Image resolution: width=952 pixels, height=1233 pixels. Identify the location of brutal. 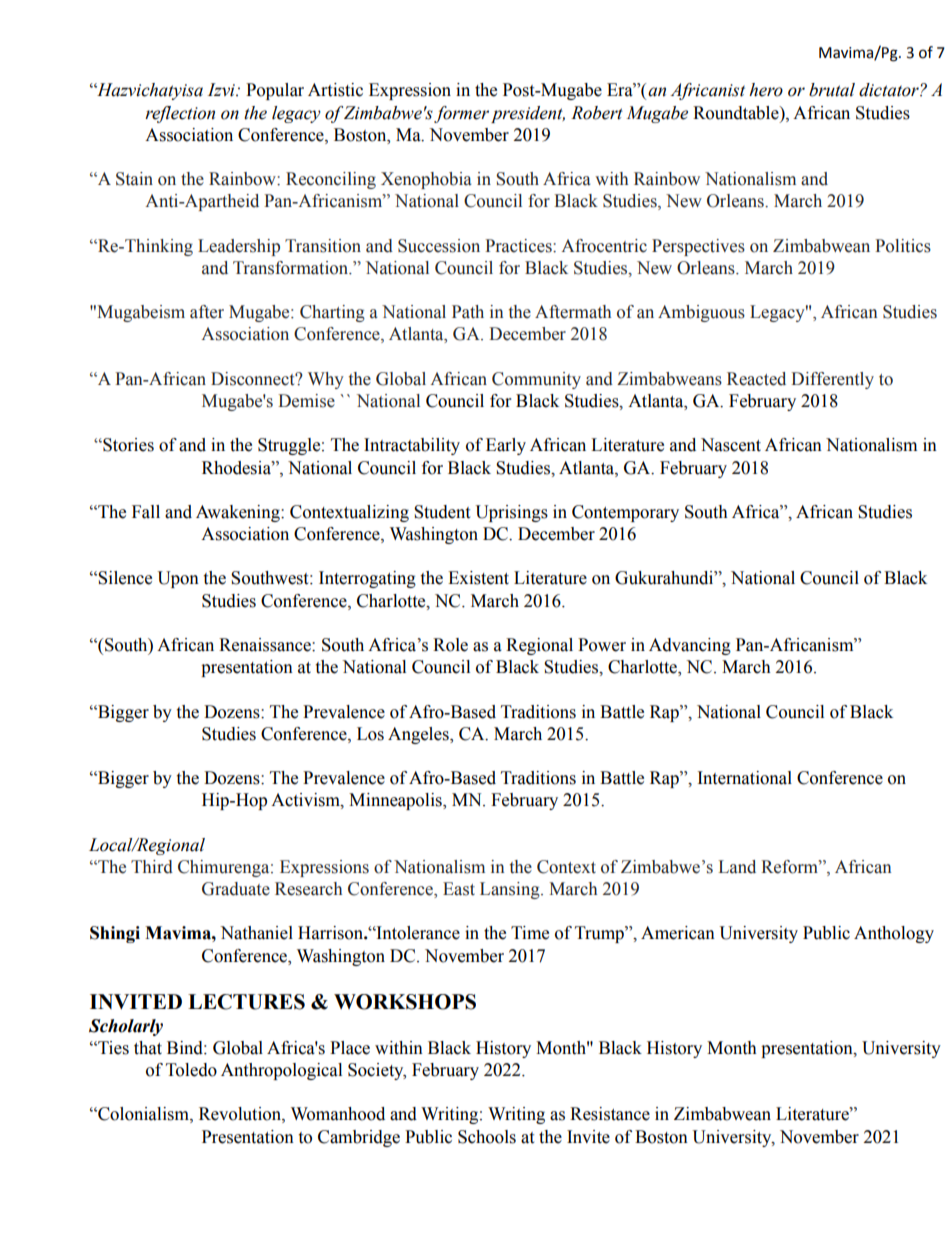
(832, 90).
